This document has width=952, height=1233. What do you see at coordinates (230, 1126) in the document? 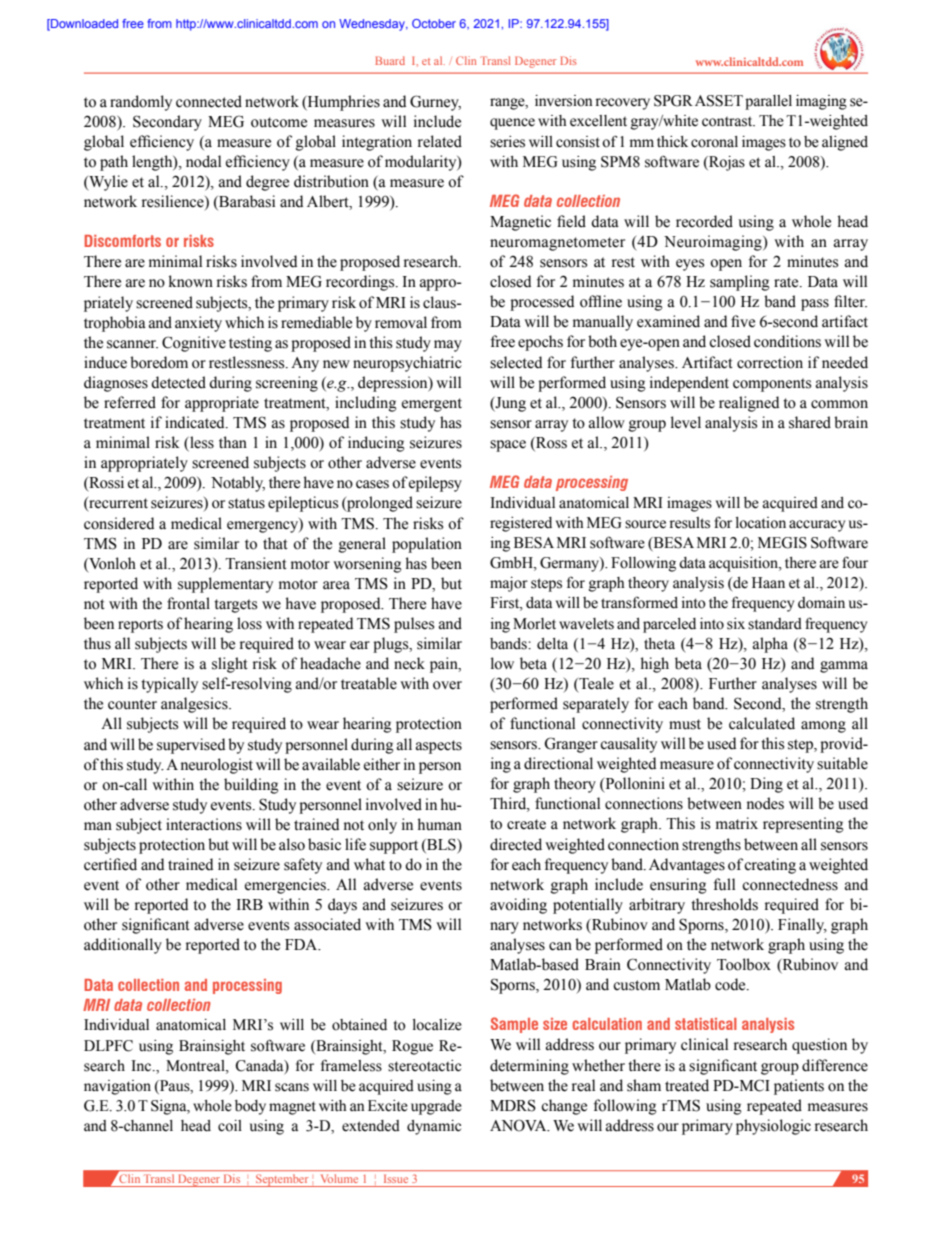
I see `coil` at bounding box center [230, 1126].
